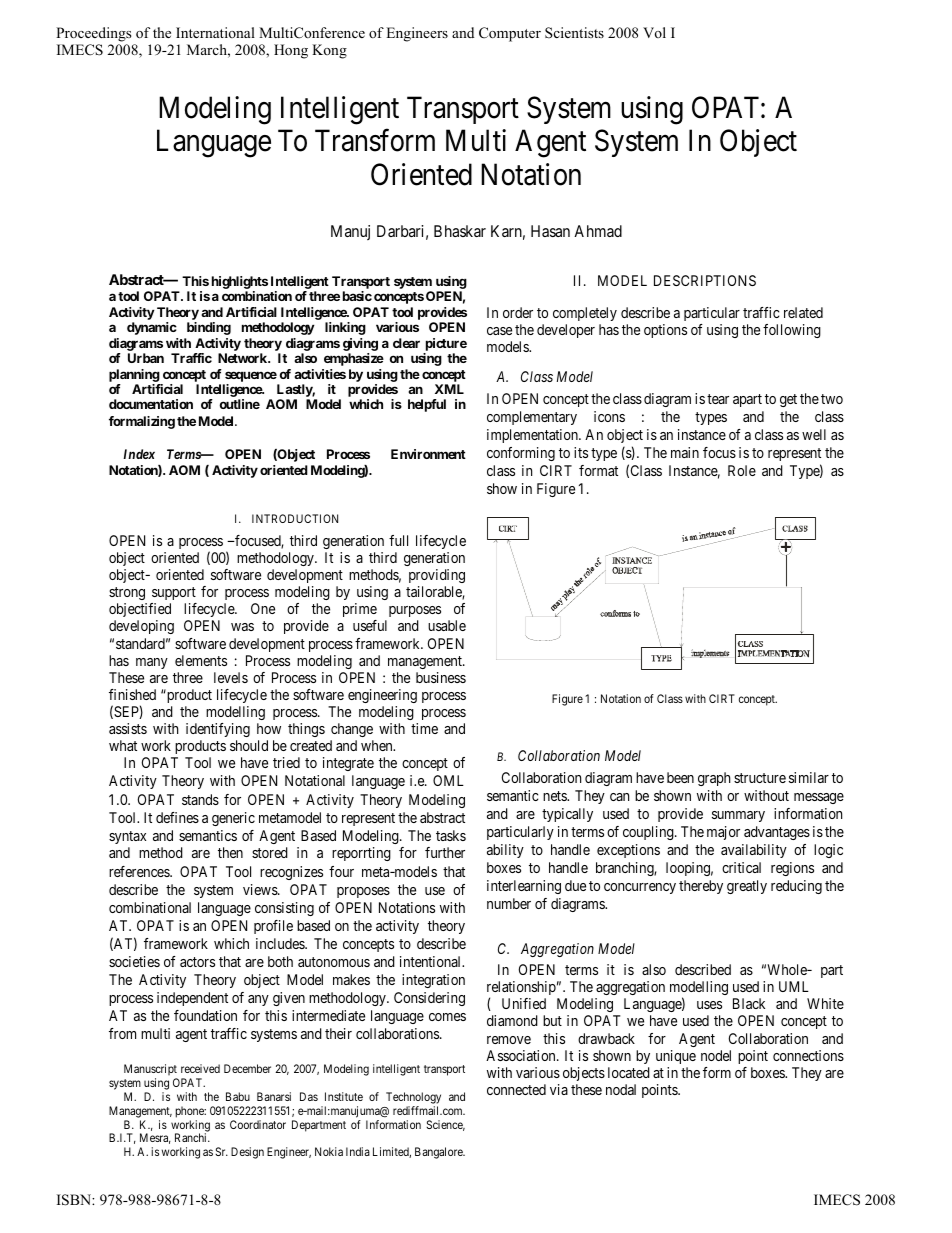  Describe the element at coordinates (413, 1098) in the screenshot. I see `Technology` at that location.
